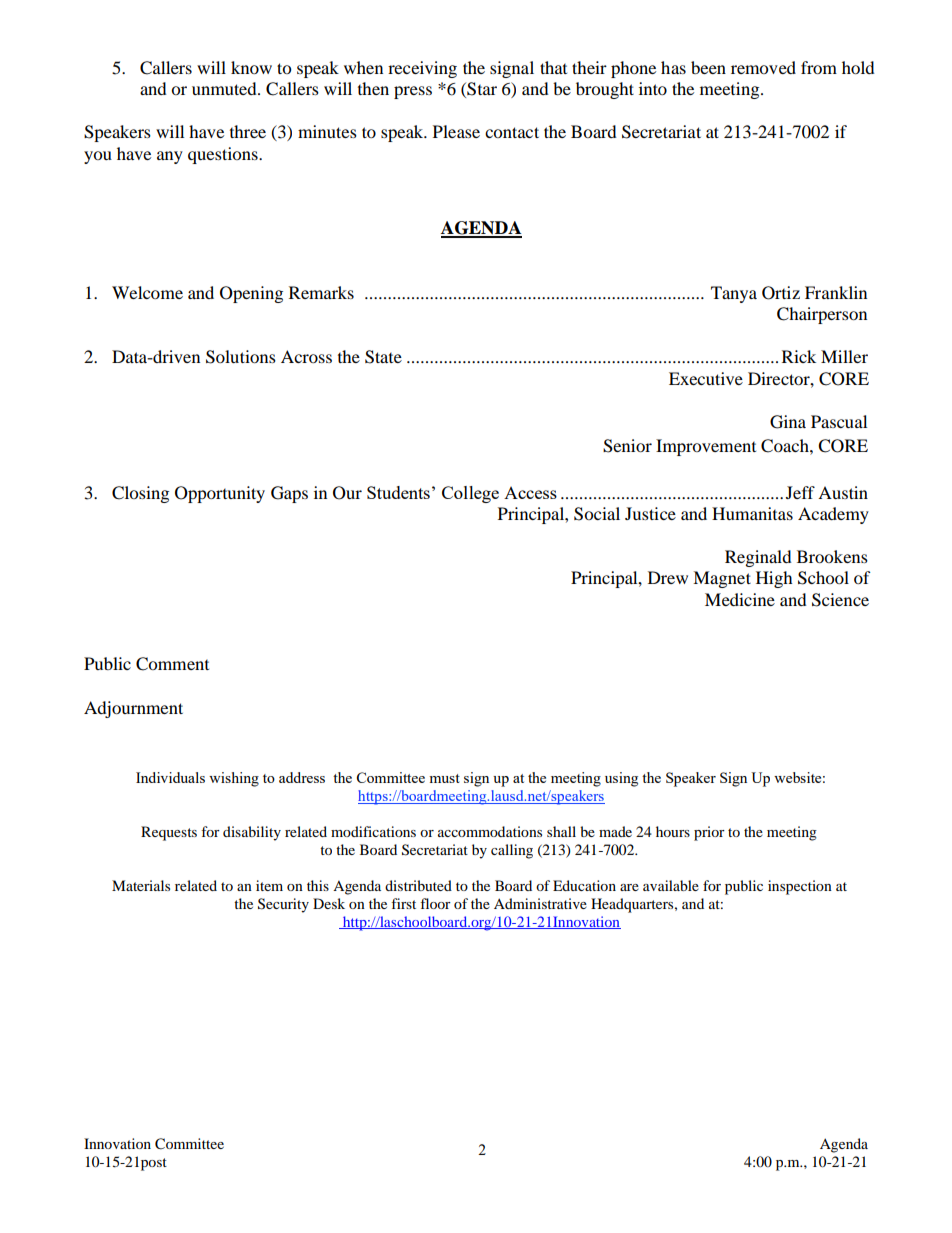  What do you see at coordinates (800, 887) in the document?
I see `inspection` at bounding box center [800, 887].
